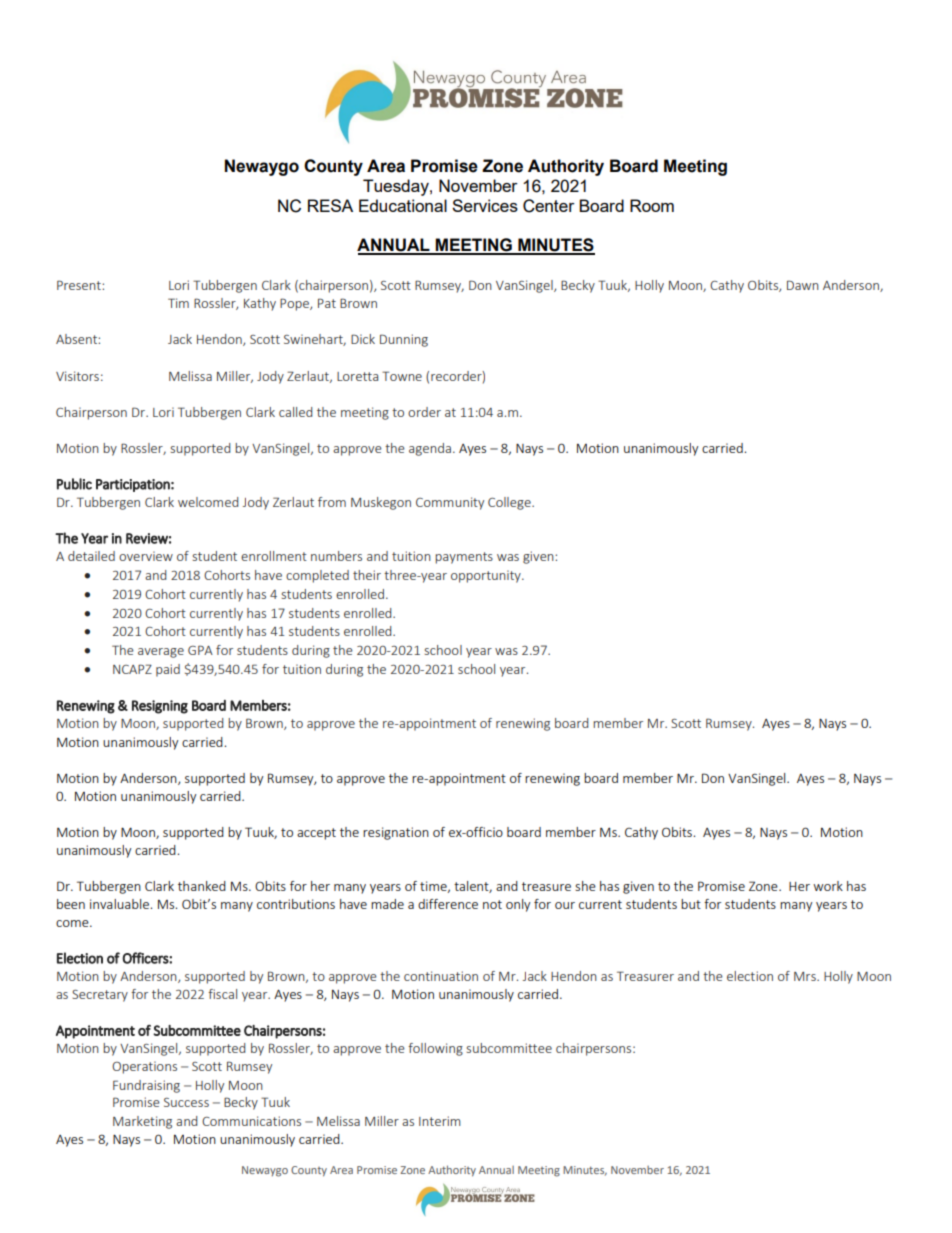  Describe the element at coordinates (80, 285) in the screenshot. I see `Present` at that location.
